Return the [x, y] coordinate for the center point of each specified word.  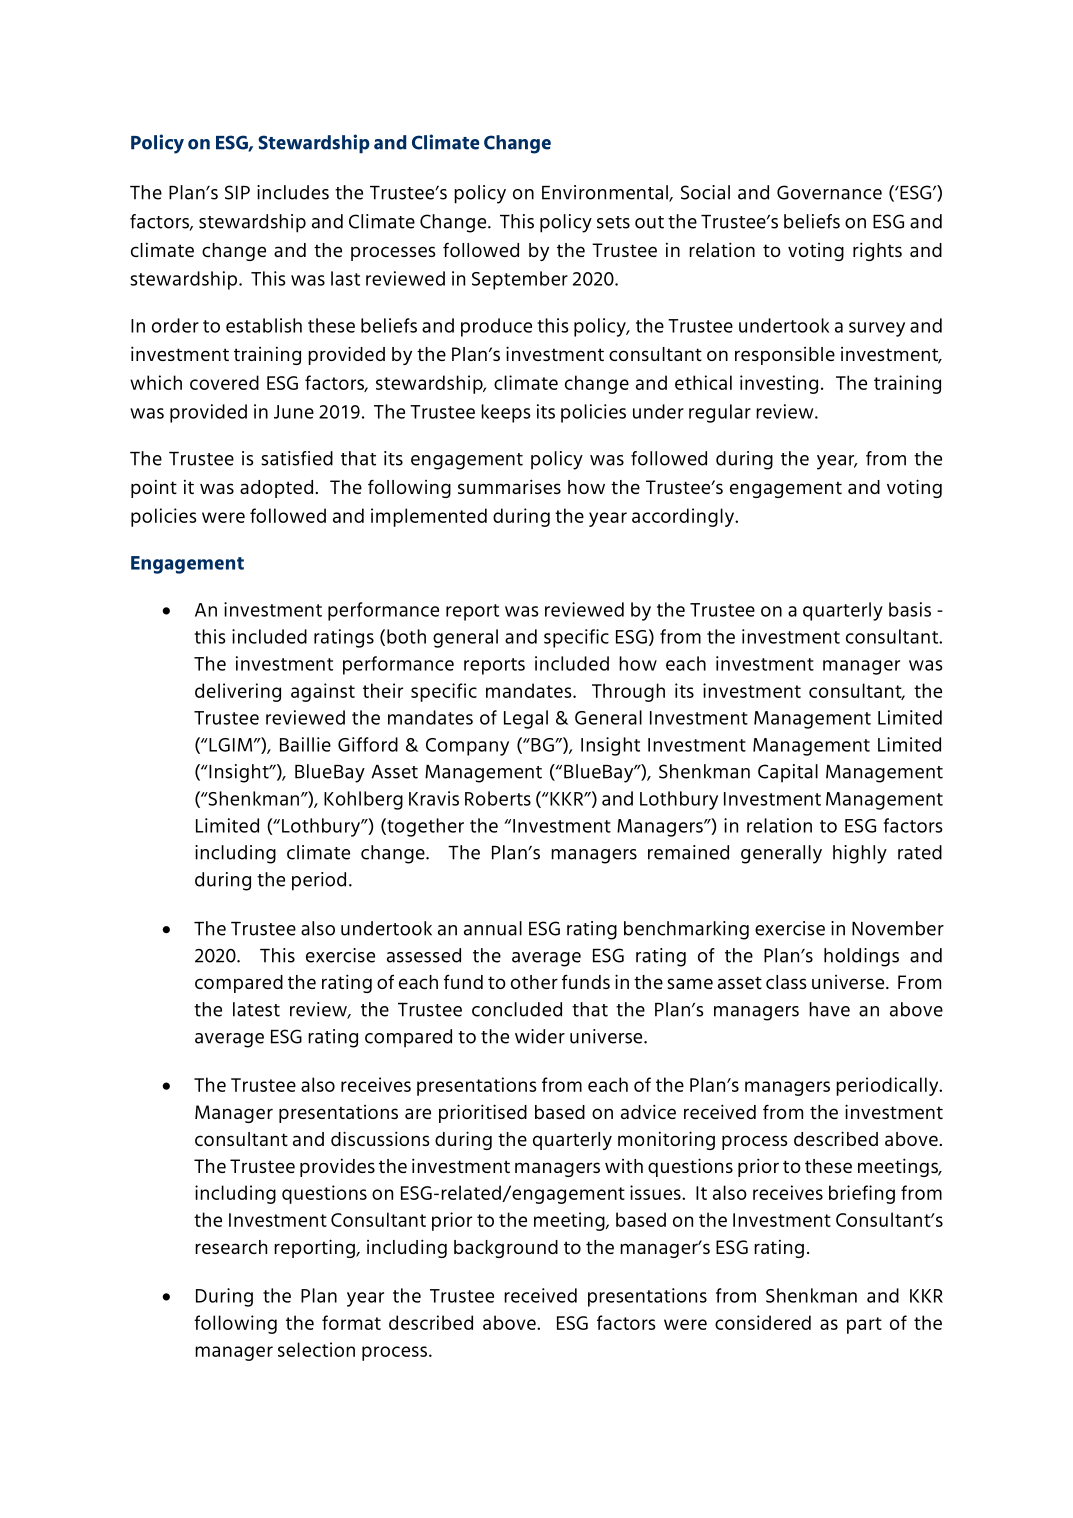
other [534, 982]
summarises [509, 486]
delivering [238, 692]
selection [316, 1349]
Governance [829, 192]
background [506, 1249]
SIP [237, 192]
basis [910, 609]
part [864, 1325]
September [520, 280]
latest [256, 1009]
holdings [861, 957]
